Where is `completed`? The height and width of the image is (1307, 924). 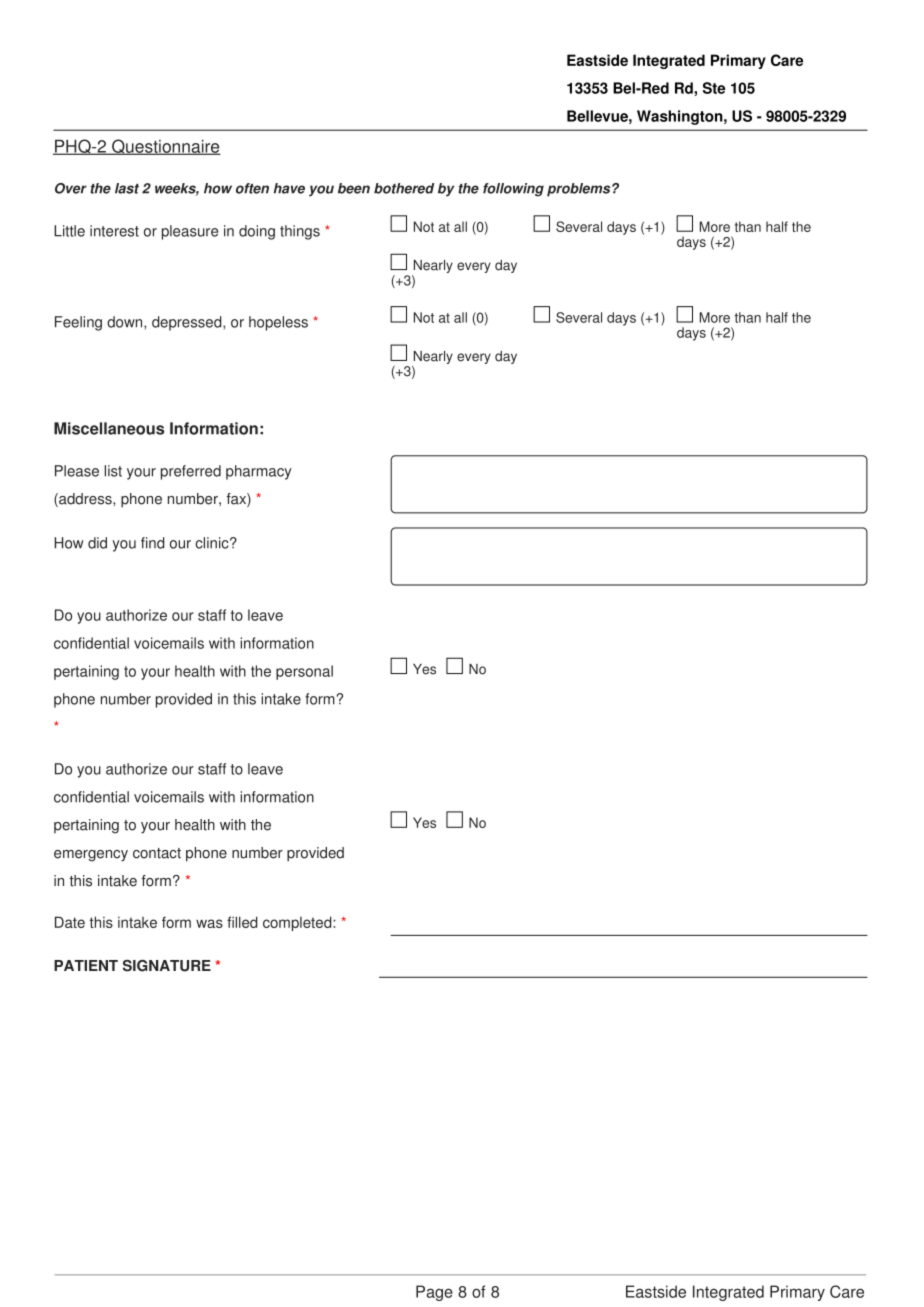
completed is located at coordinates (298, 923).
